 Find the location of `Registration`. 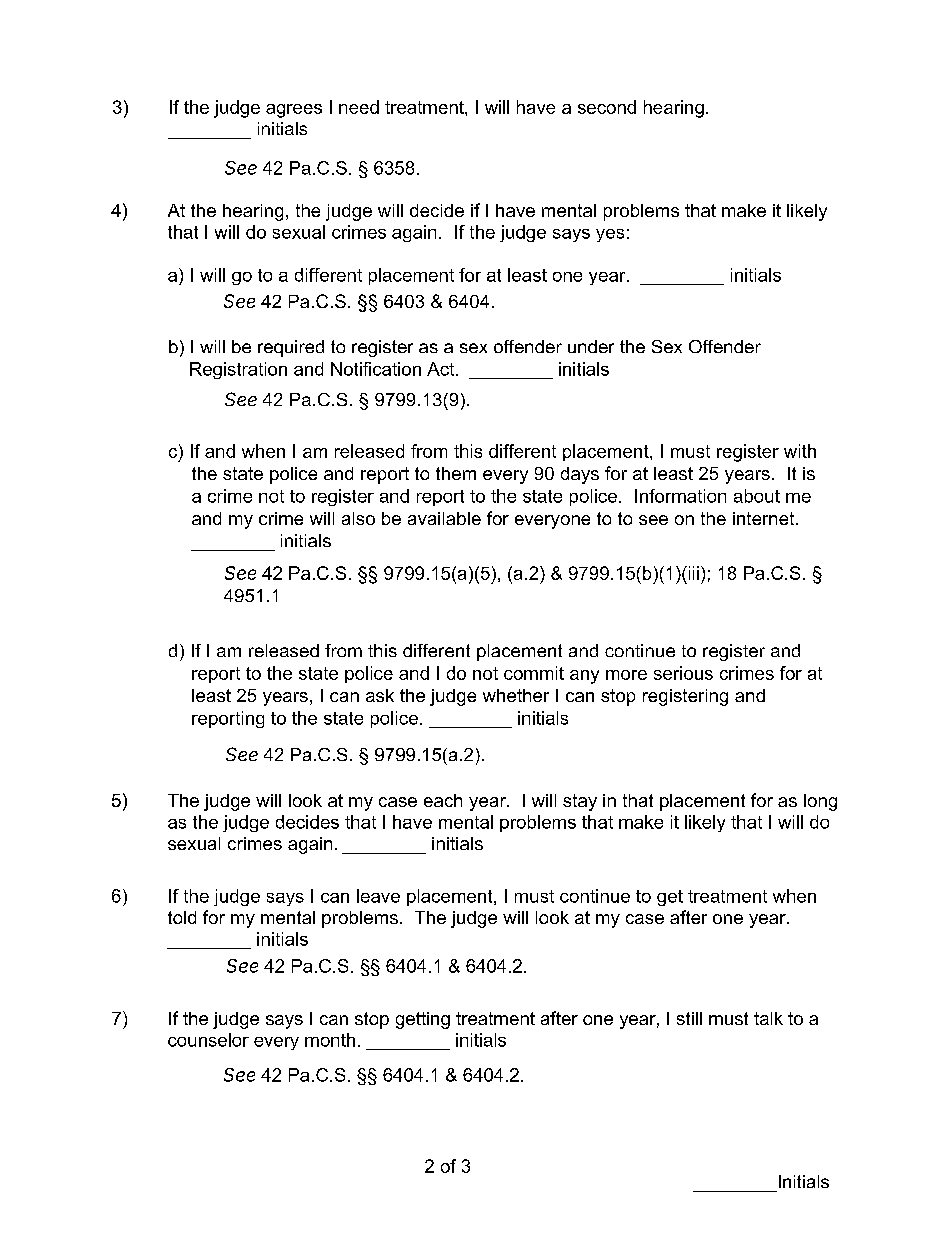

Registration is located at coordinates (238, 370).
